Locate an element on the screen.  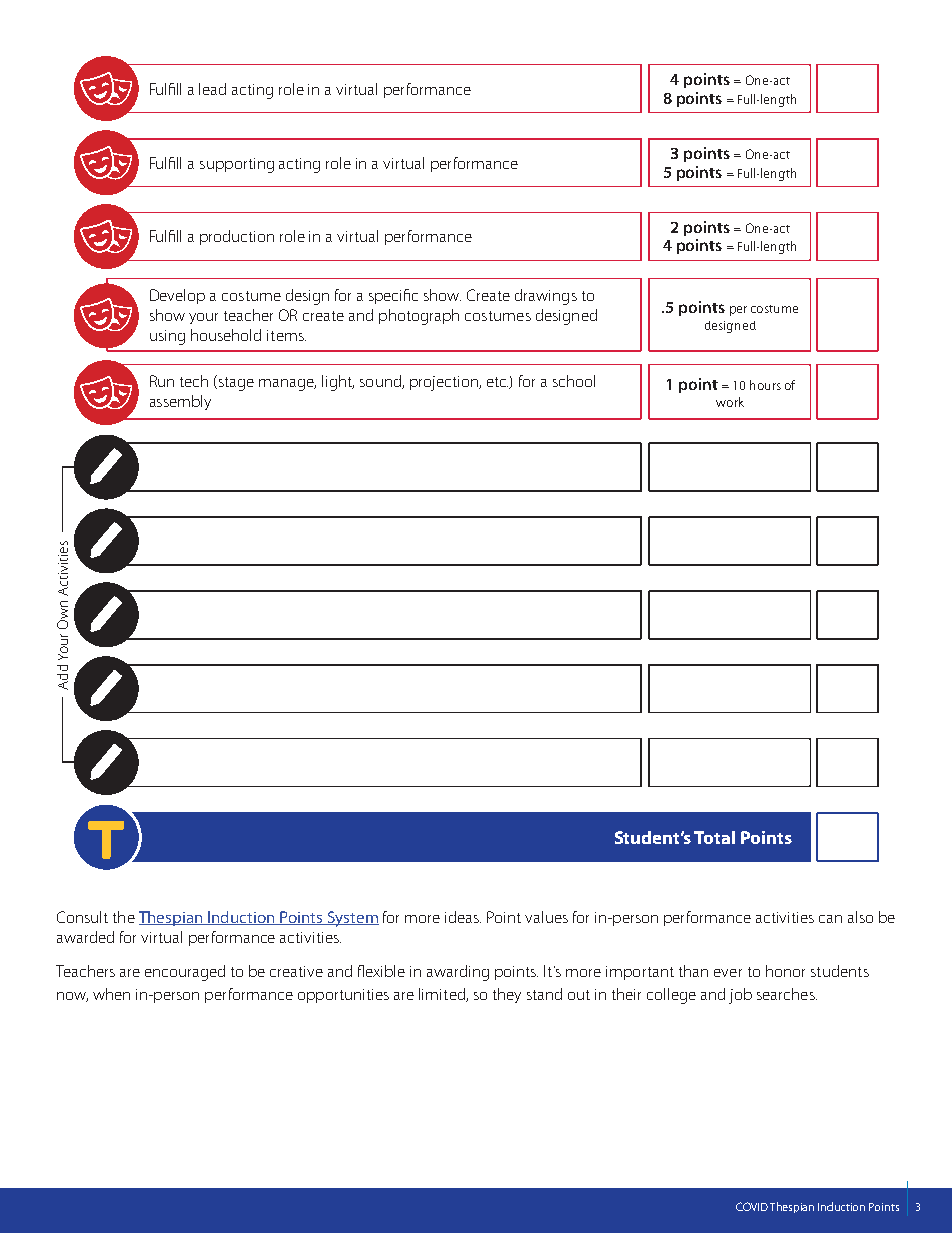
supporting is located at coordinates (237, 165).
